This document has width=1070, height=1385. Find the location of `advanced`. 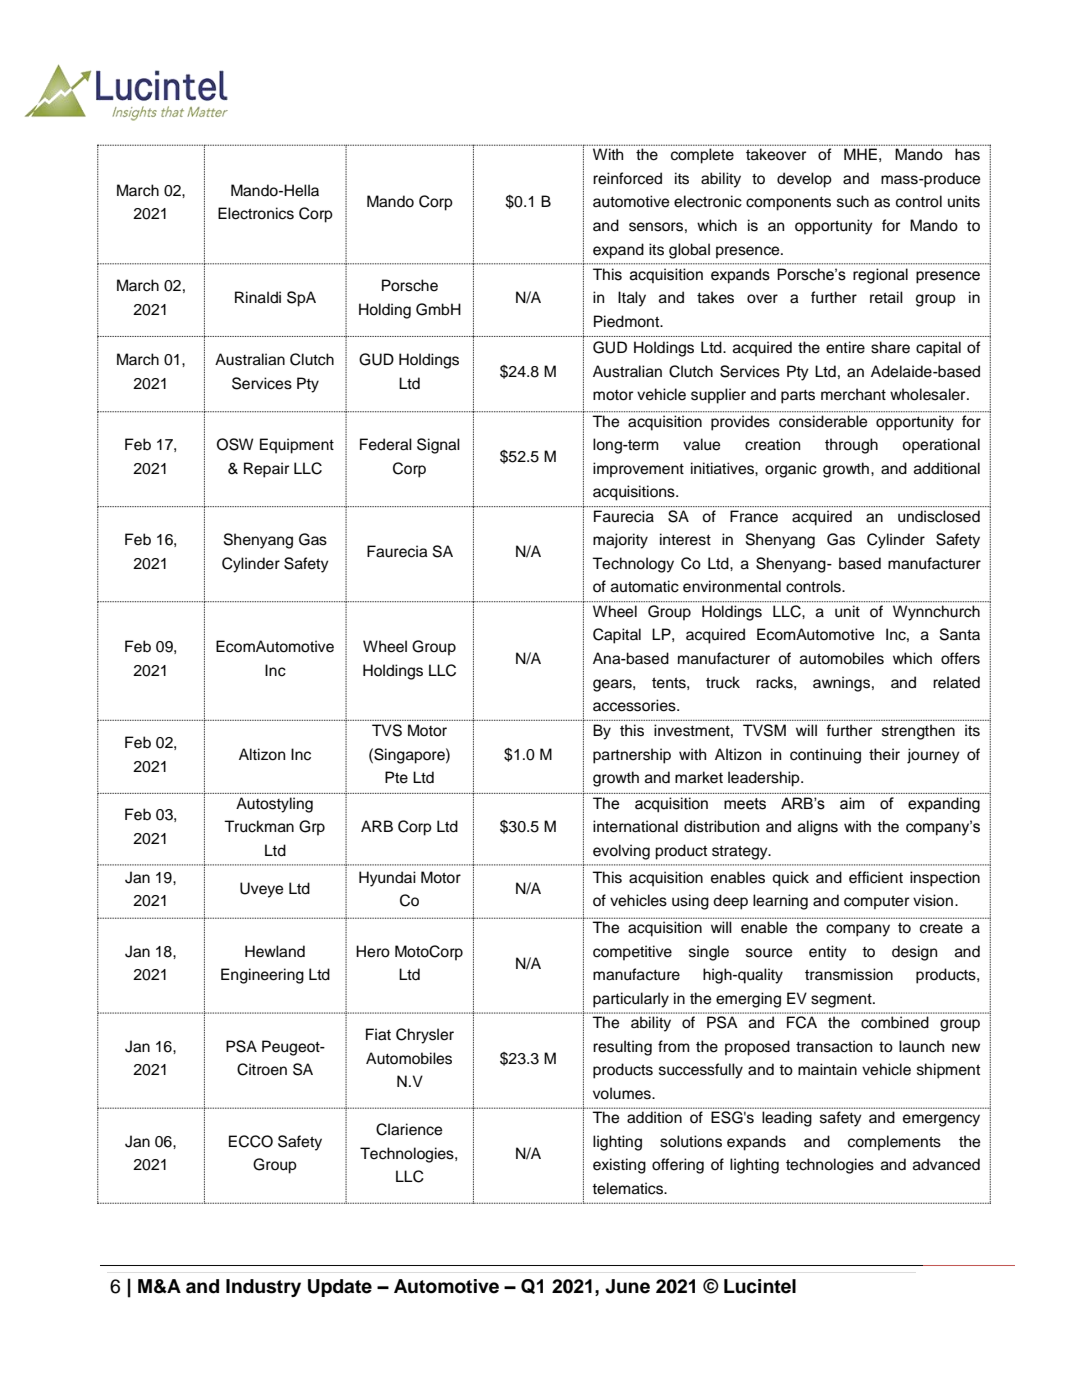

advanced is located at coordinates (946, 1164).
